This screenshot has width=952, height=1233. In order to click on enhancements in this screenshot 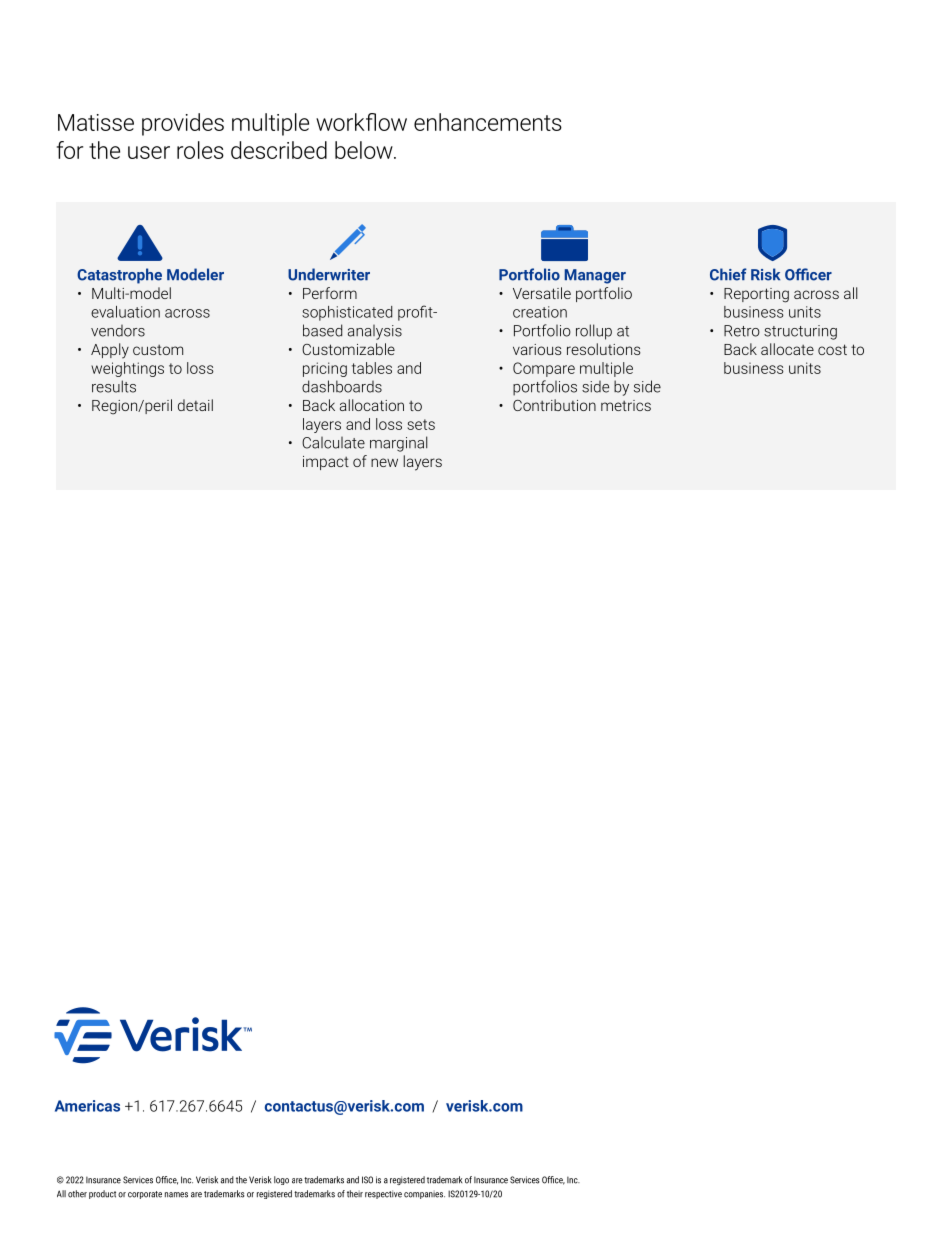, I will do `click(488, 122)`.
